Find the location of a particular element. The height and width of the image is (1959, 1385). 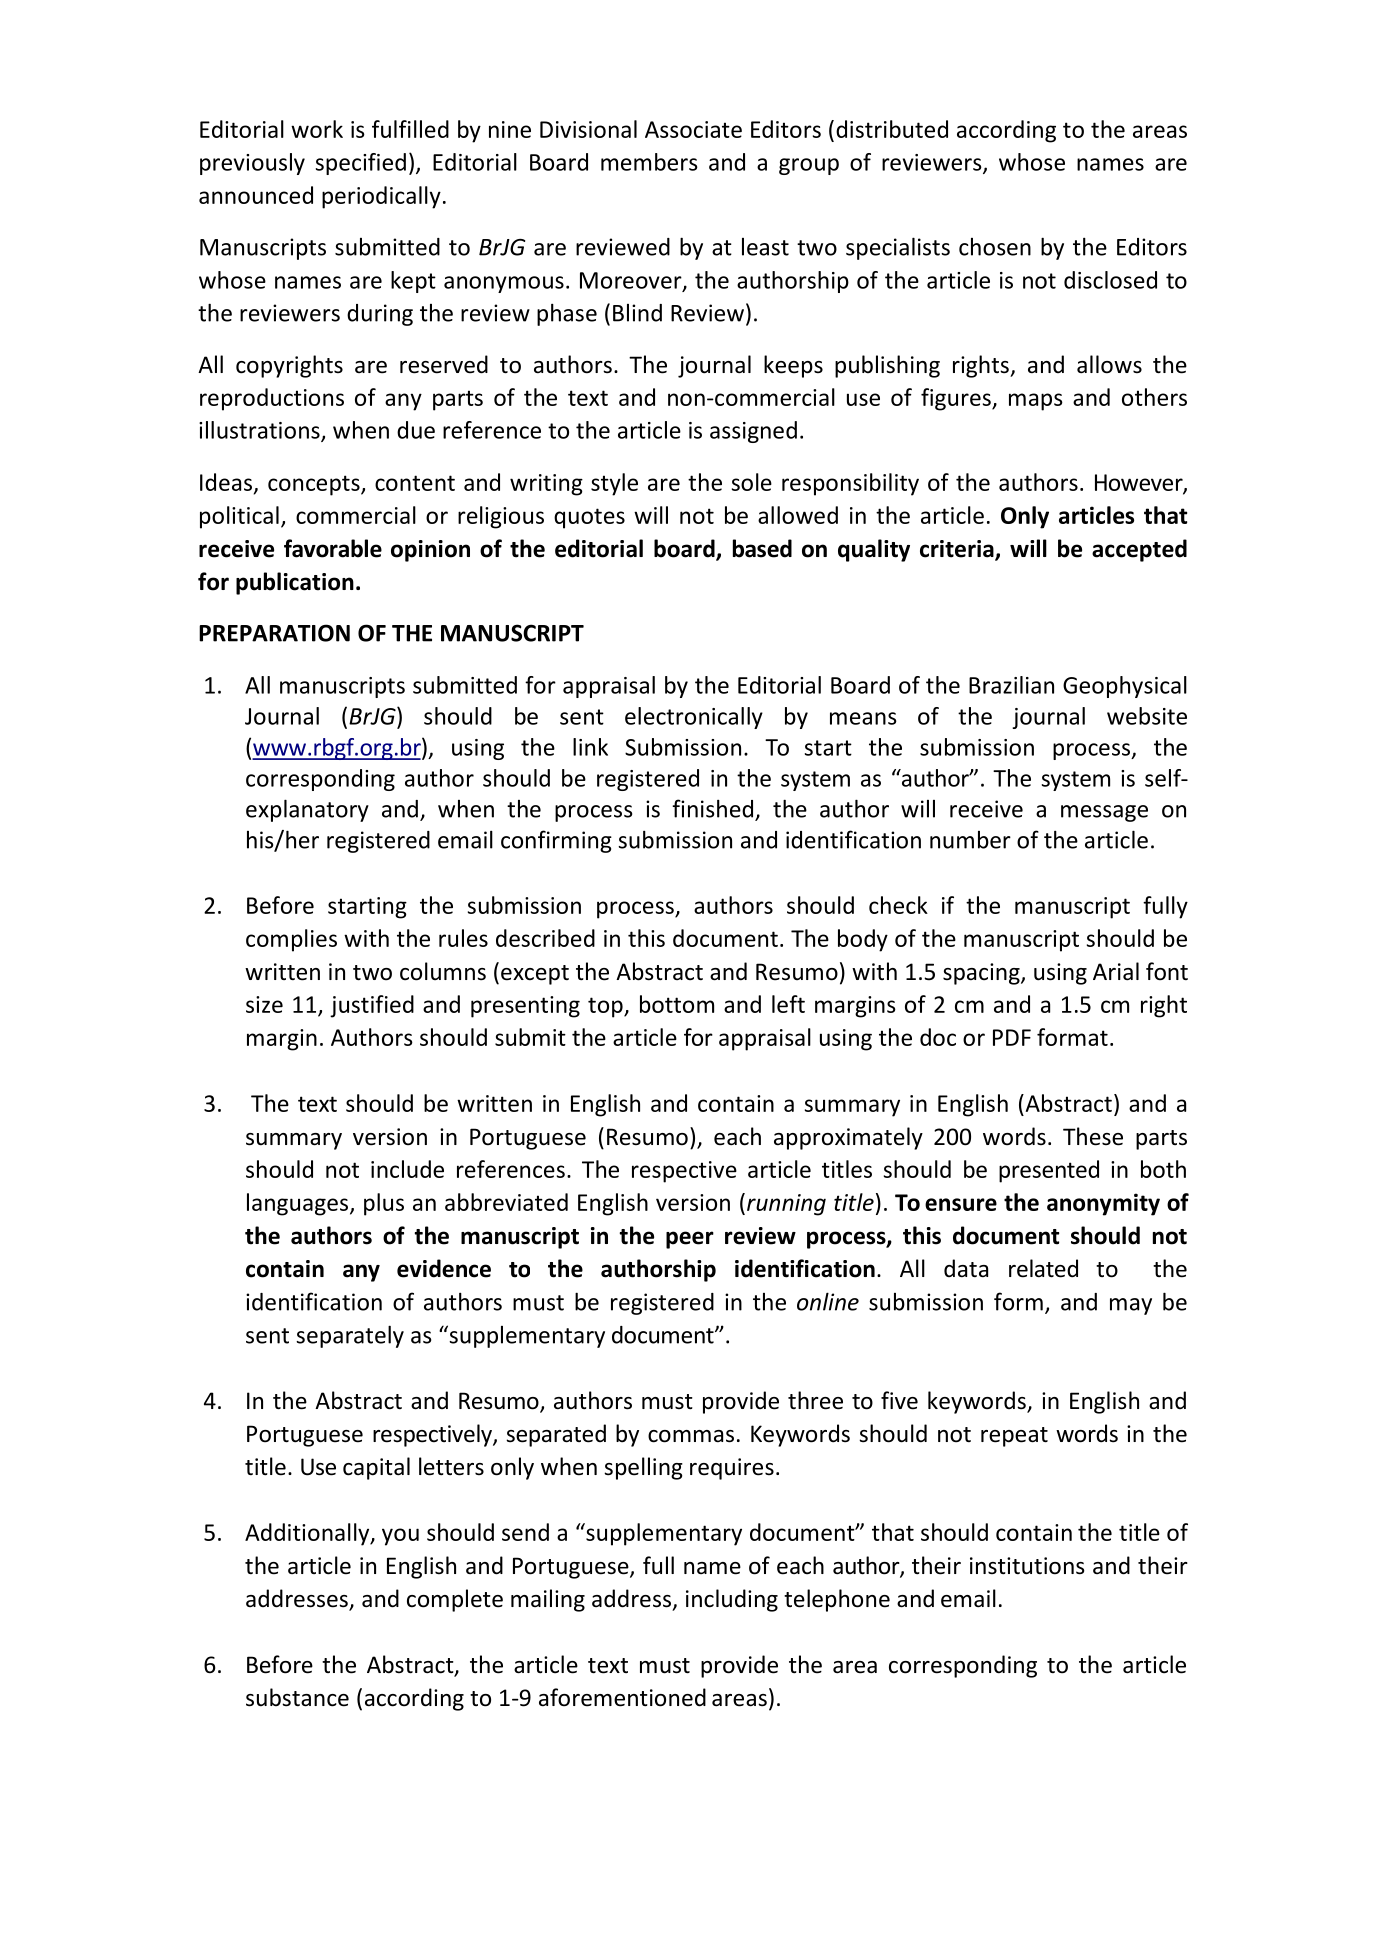

members is located at coordinates (649, 162).
